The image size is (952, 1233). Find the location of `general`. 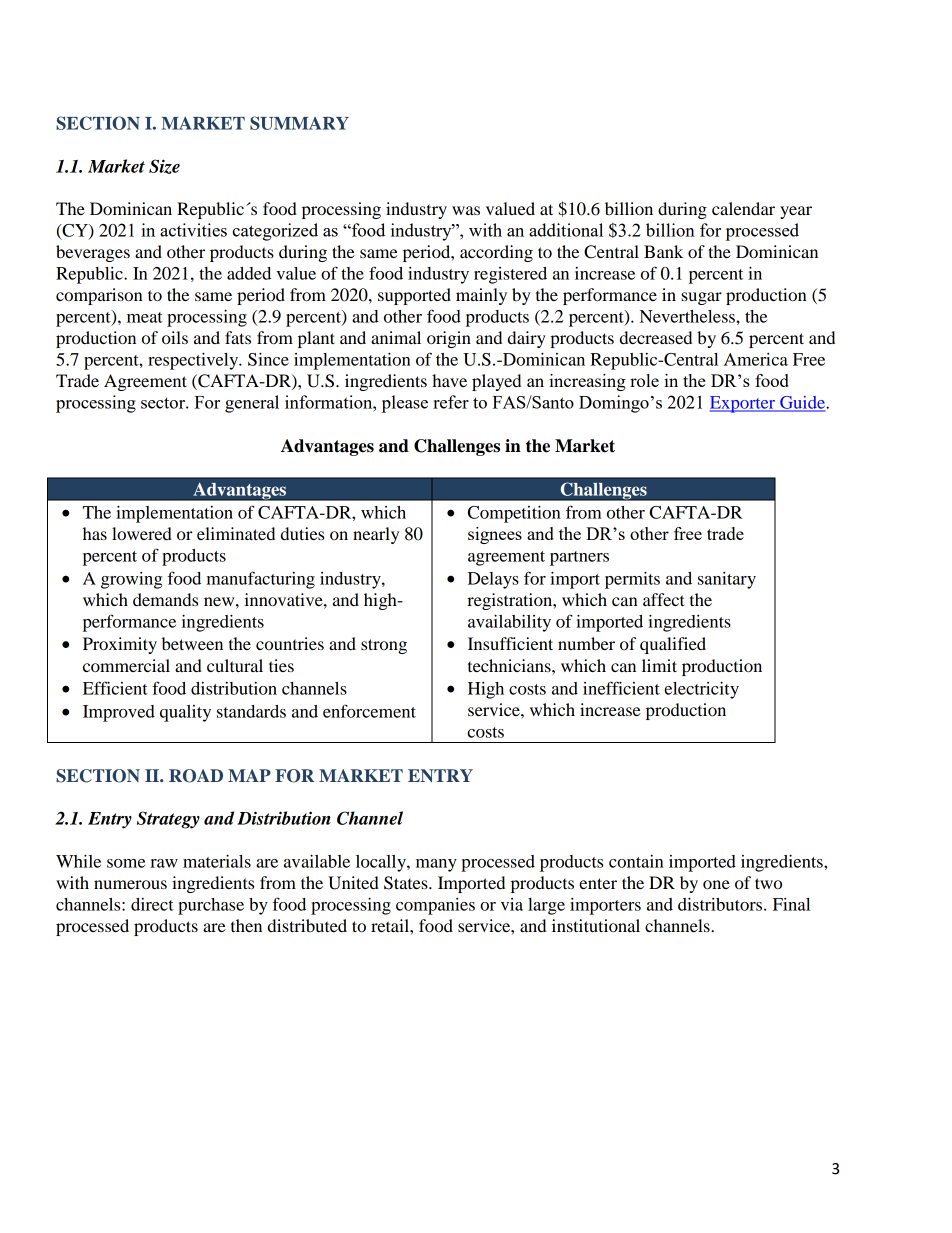

general is located at coordinates (252, 404).
